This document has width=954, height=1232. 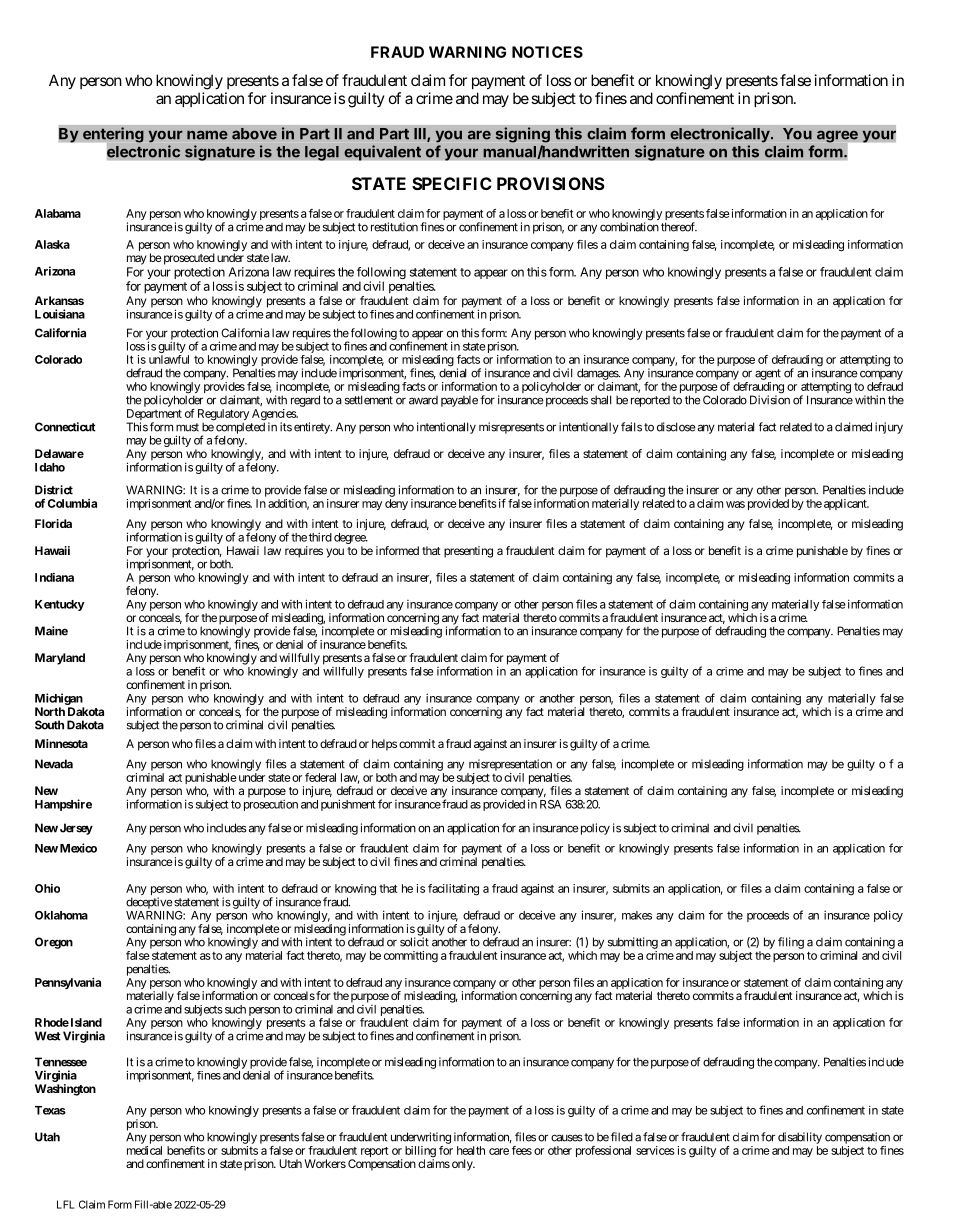 I want to click on applicant, so click(x=846, y=504).
